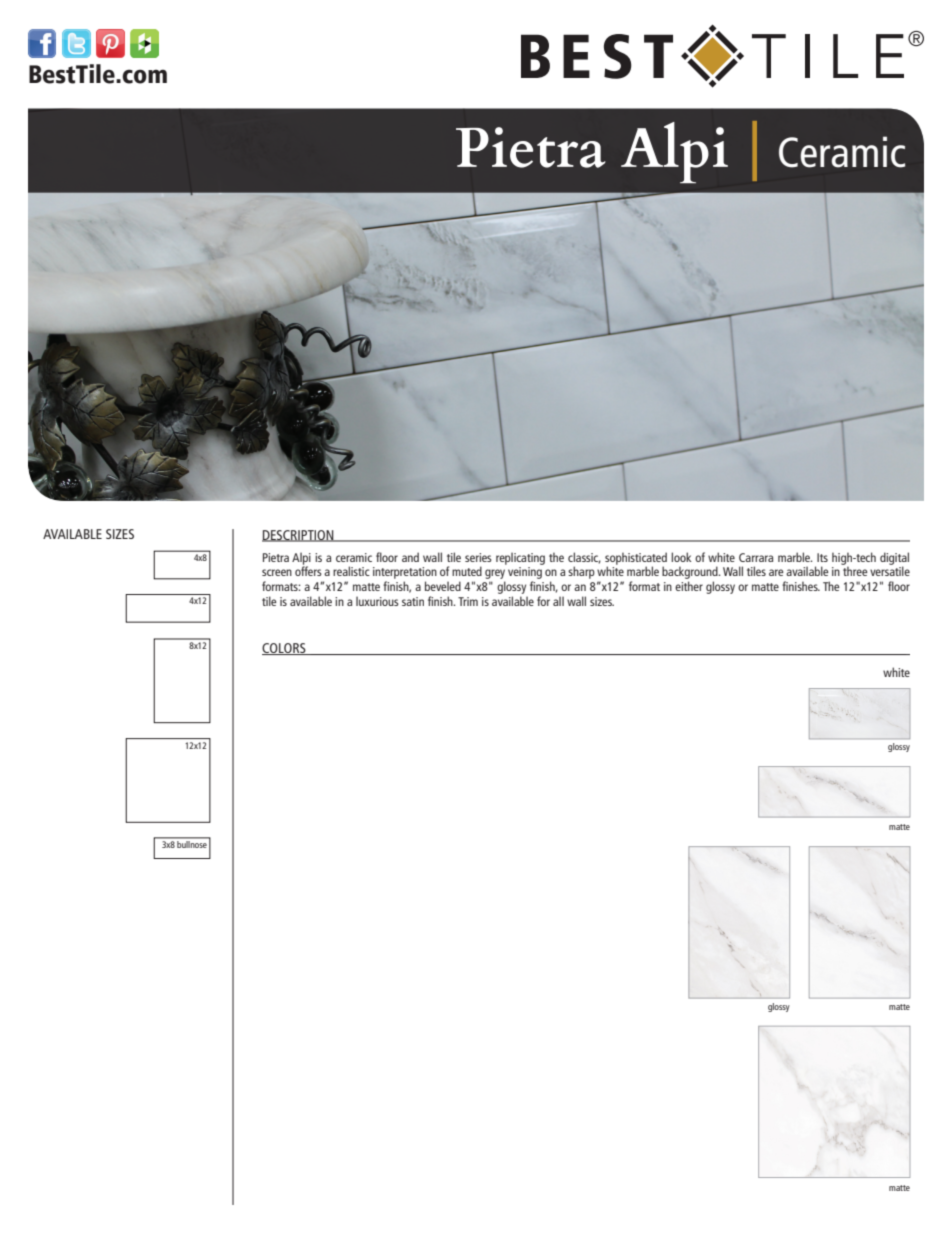 The image size is (952, 1233). I want to click on bullnose, so click(192, 843).
